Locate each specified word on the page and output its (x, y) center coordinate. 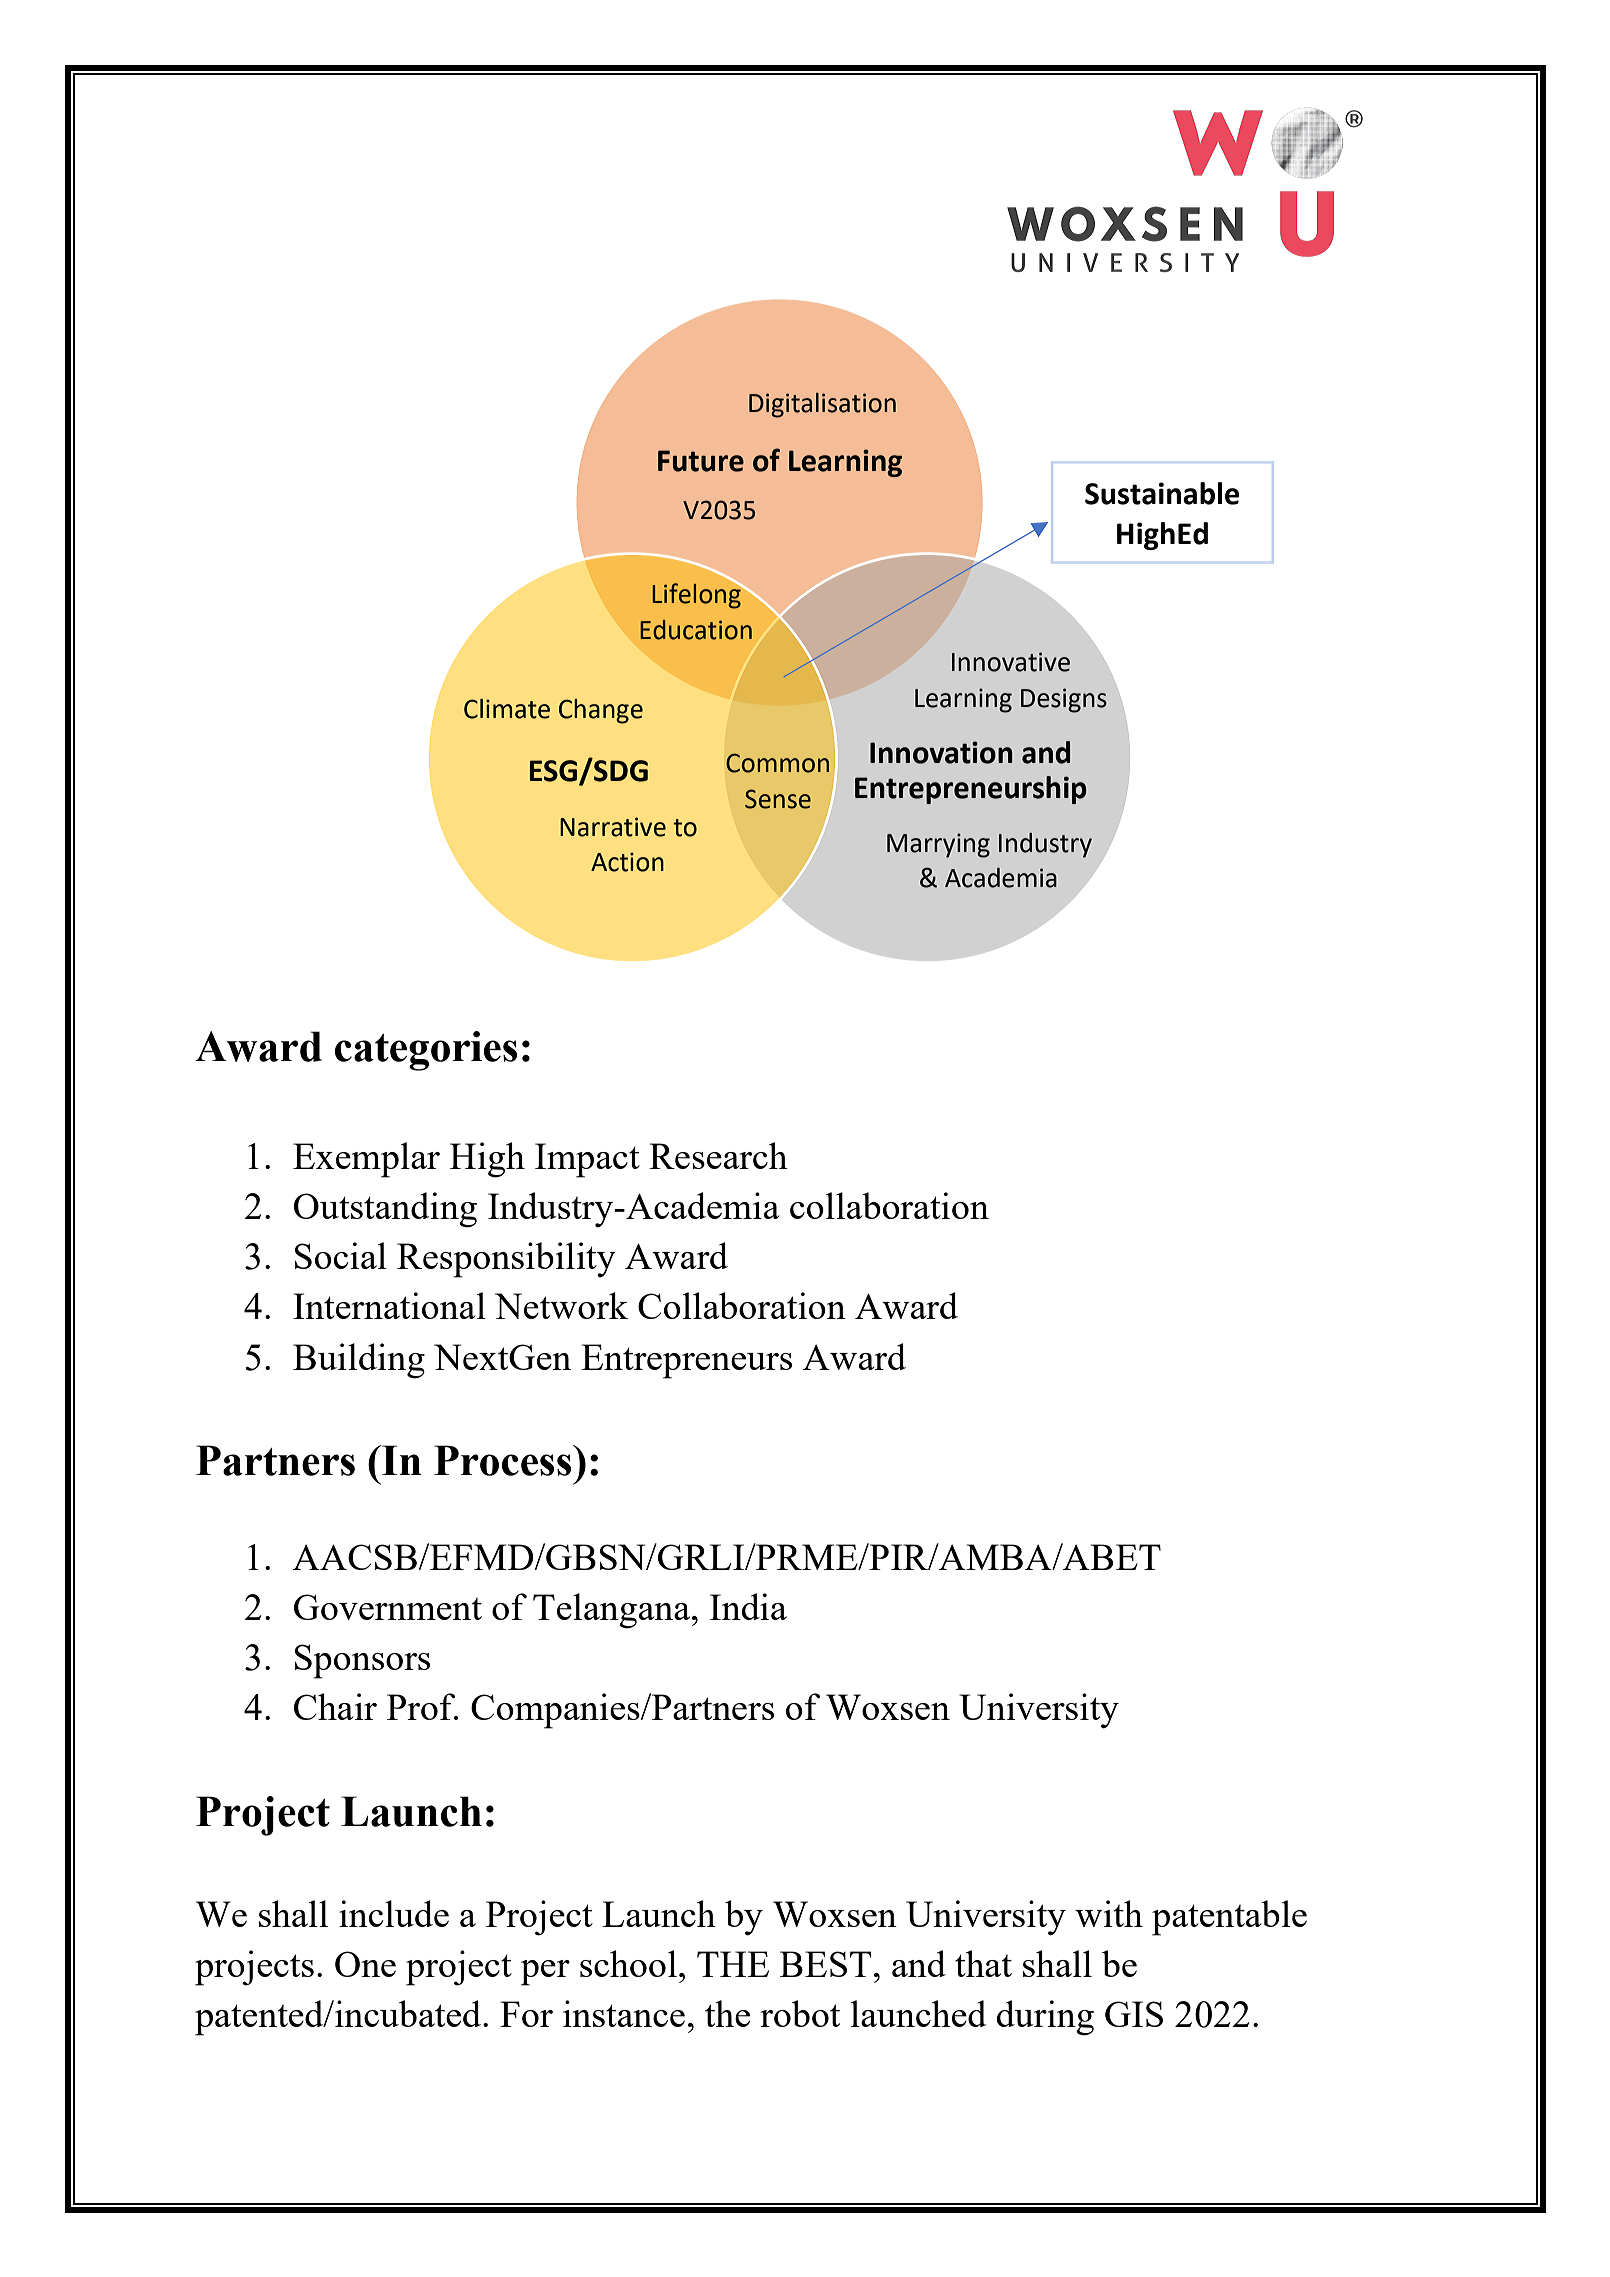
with (1109, 1913)
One (365, 1964)
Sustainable (1162, 493)
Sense (778, 799)
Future (701, 461)
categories (426, 1051)
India (748, 1606)
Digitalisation (822, 405)
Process (504, 1460)
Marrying (938, 845)
